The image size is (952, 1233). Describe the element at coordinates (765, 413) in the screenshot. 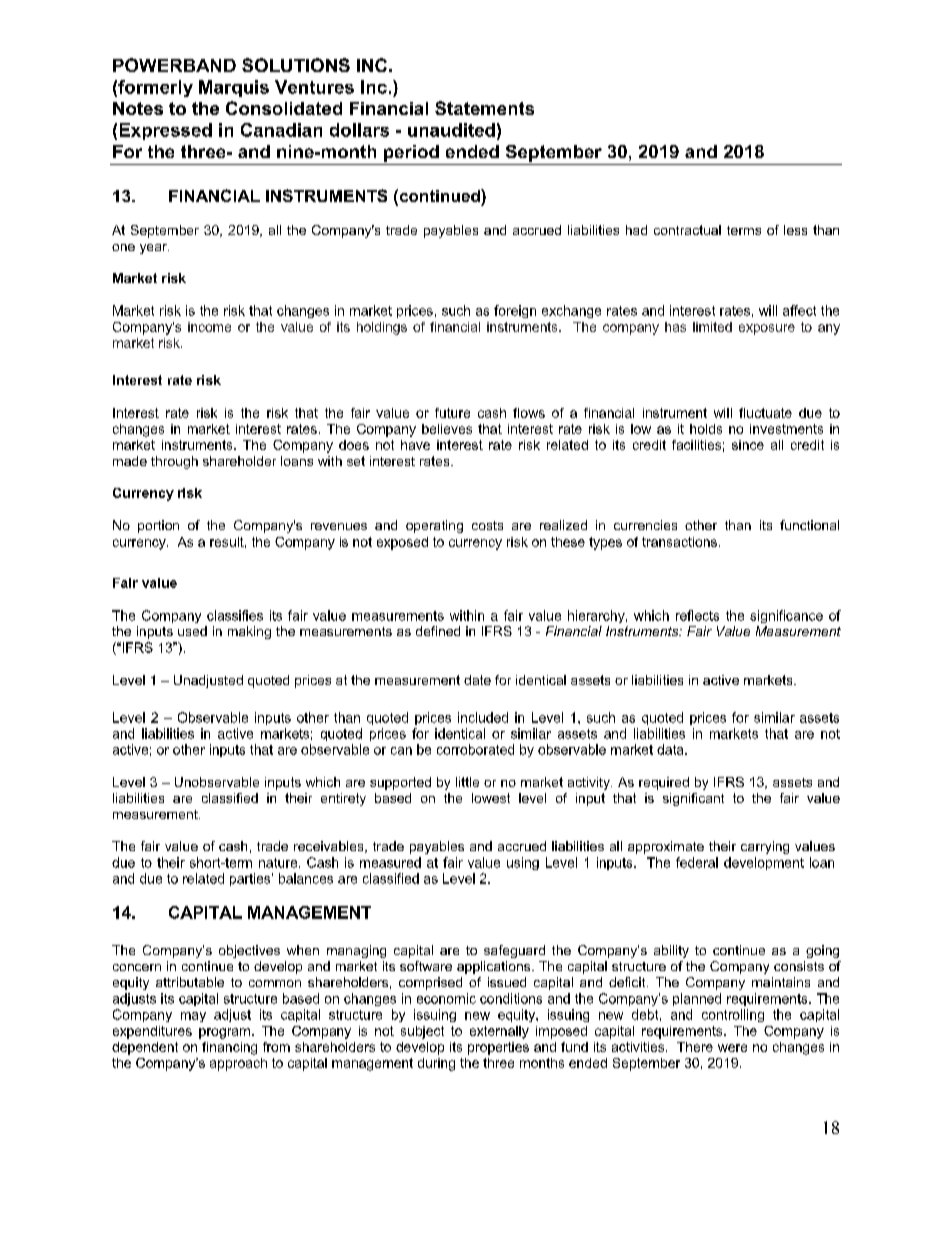

I see `fluctuate` at that location.
